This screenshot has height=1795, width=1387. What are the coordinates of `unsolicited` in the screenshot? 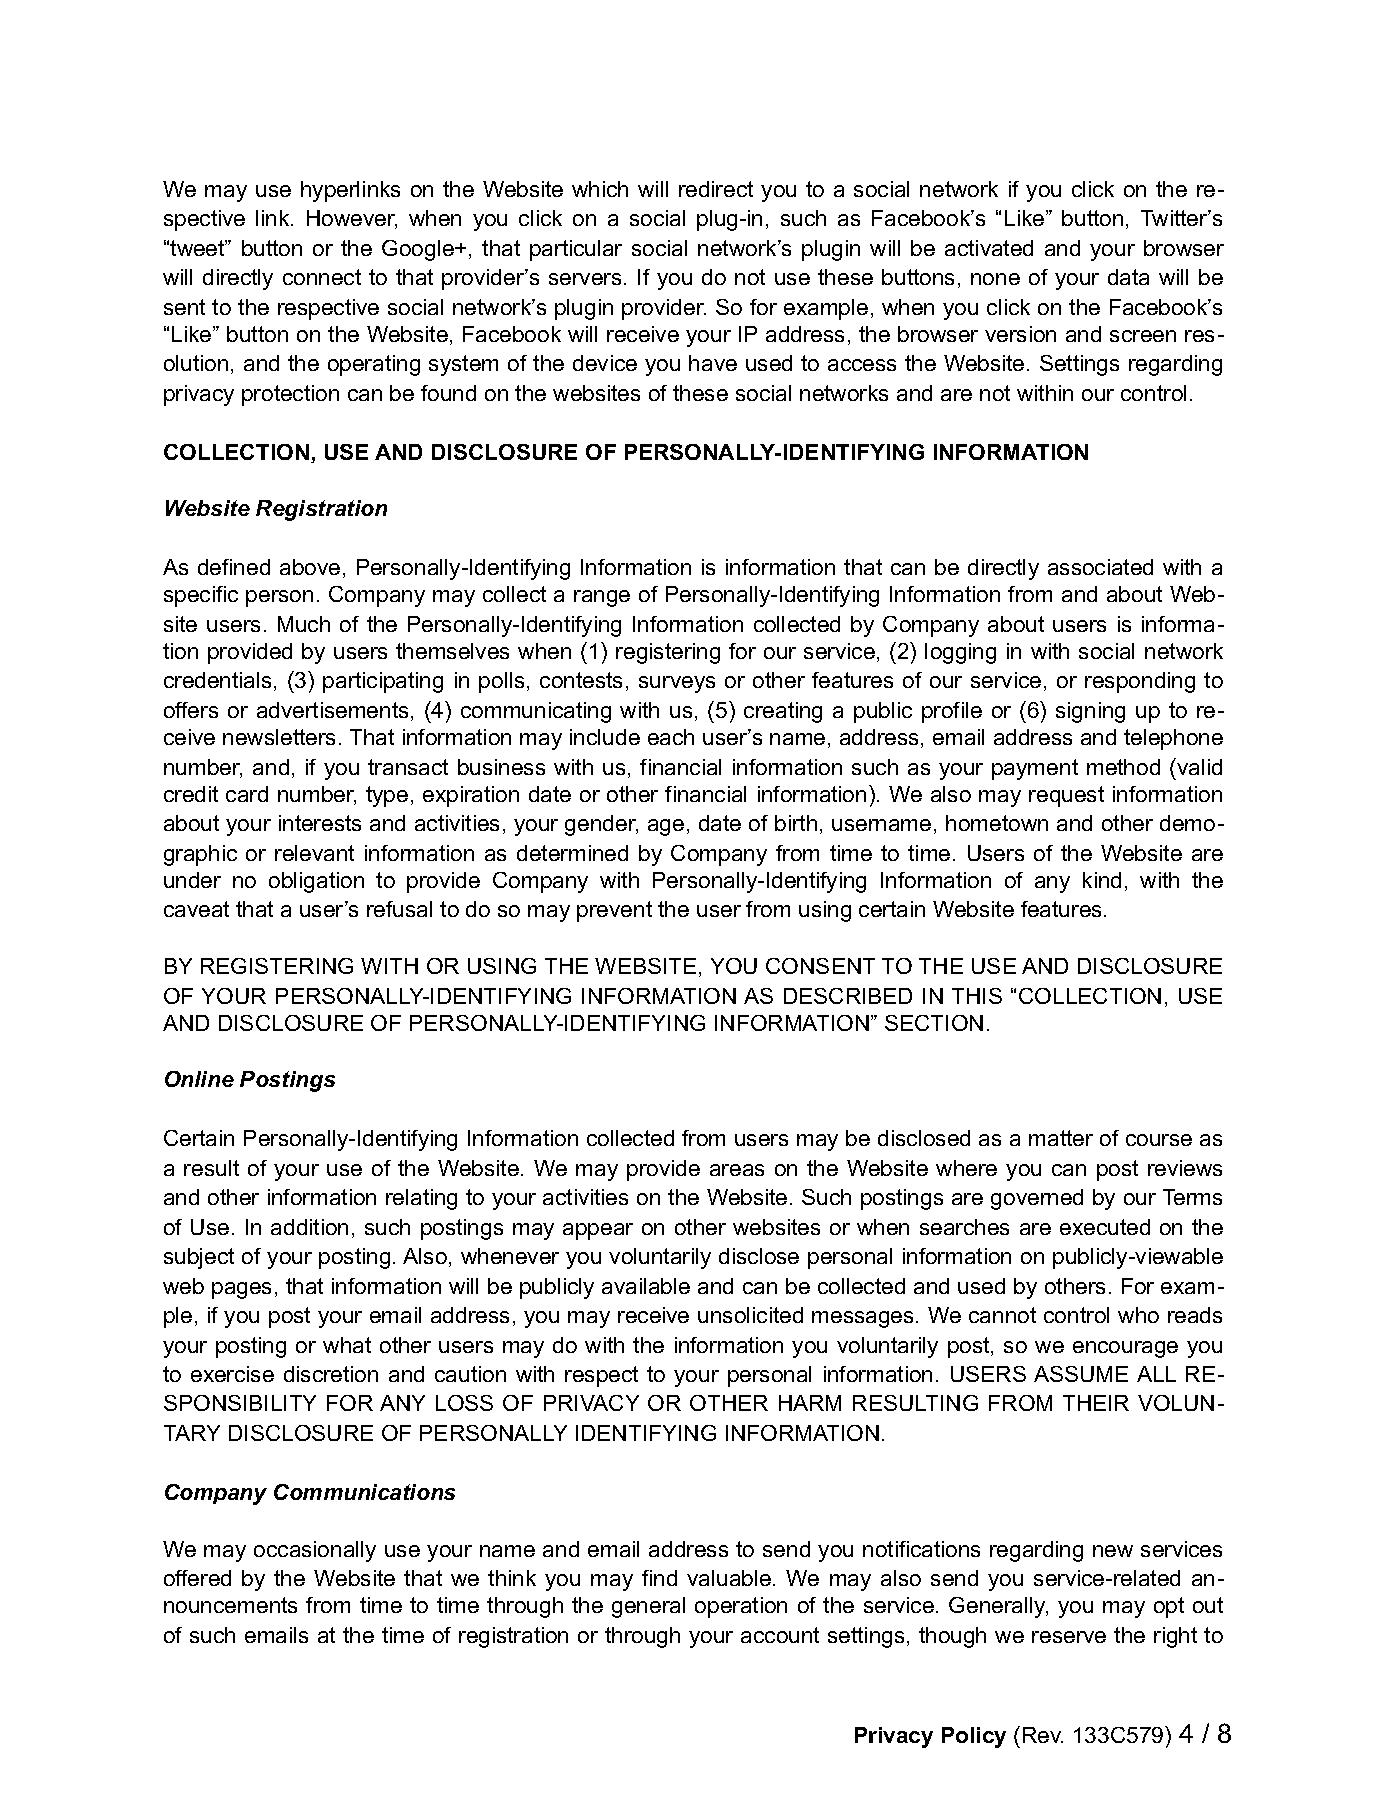 It's located at (750, 1315).
